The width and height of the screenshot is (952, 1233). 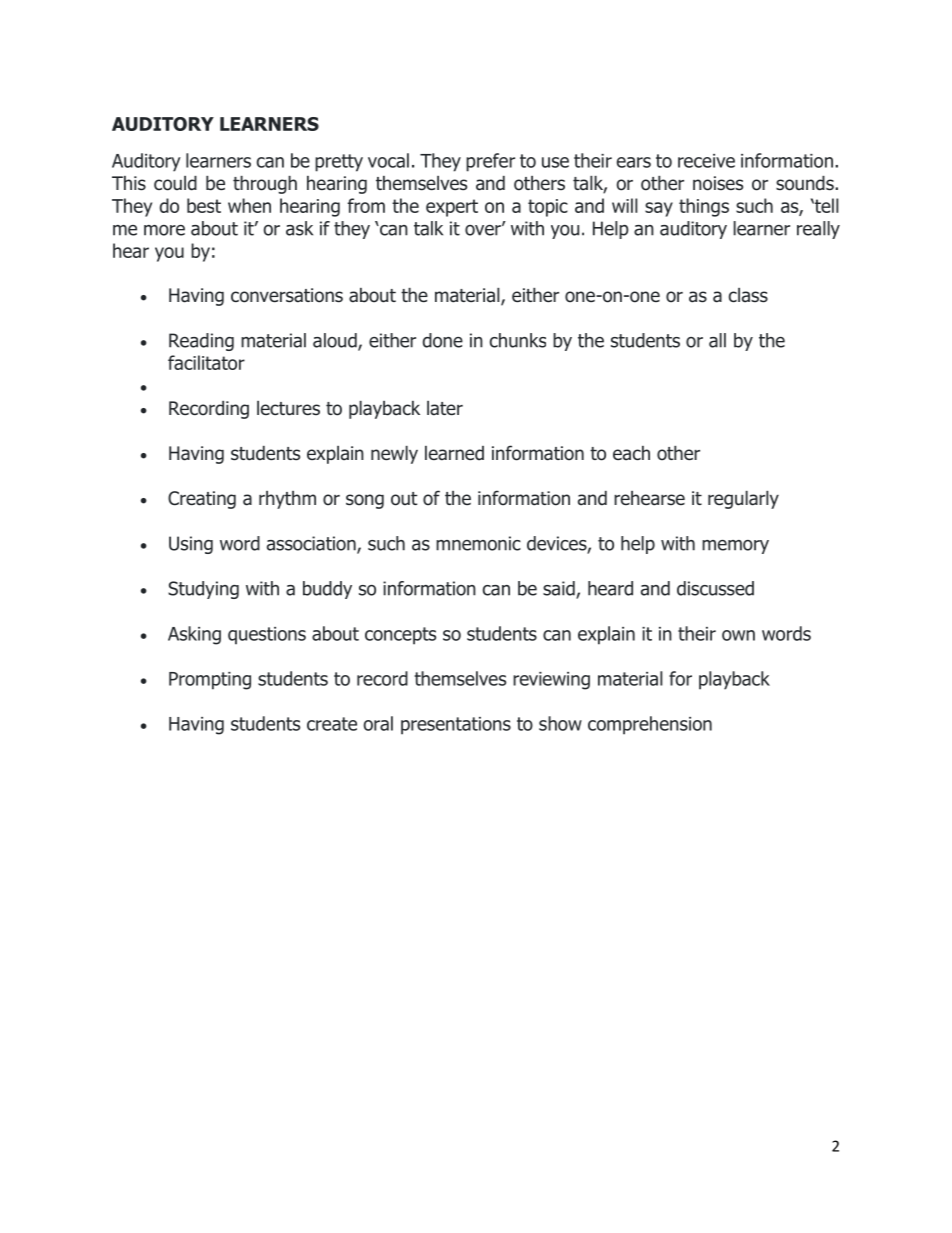 What do you see at coordinates (718, 183) in the screenshot?
I see `noises` at bounding box center [718, 183].
